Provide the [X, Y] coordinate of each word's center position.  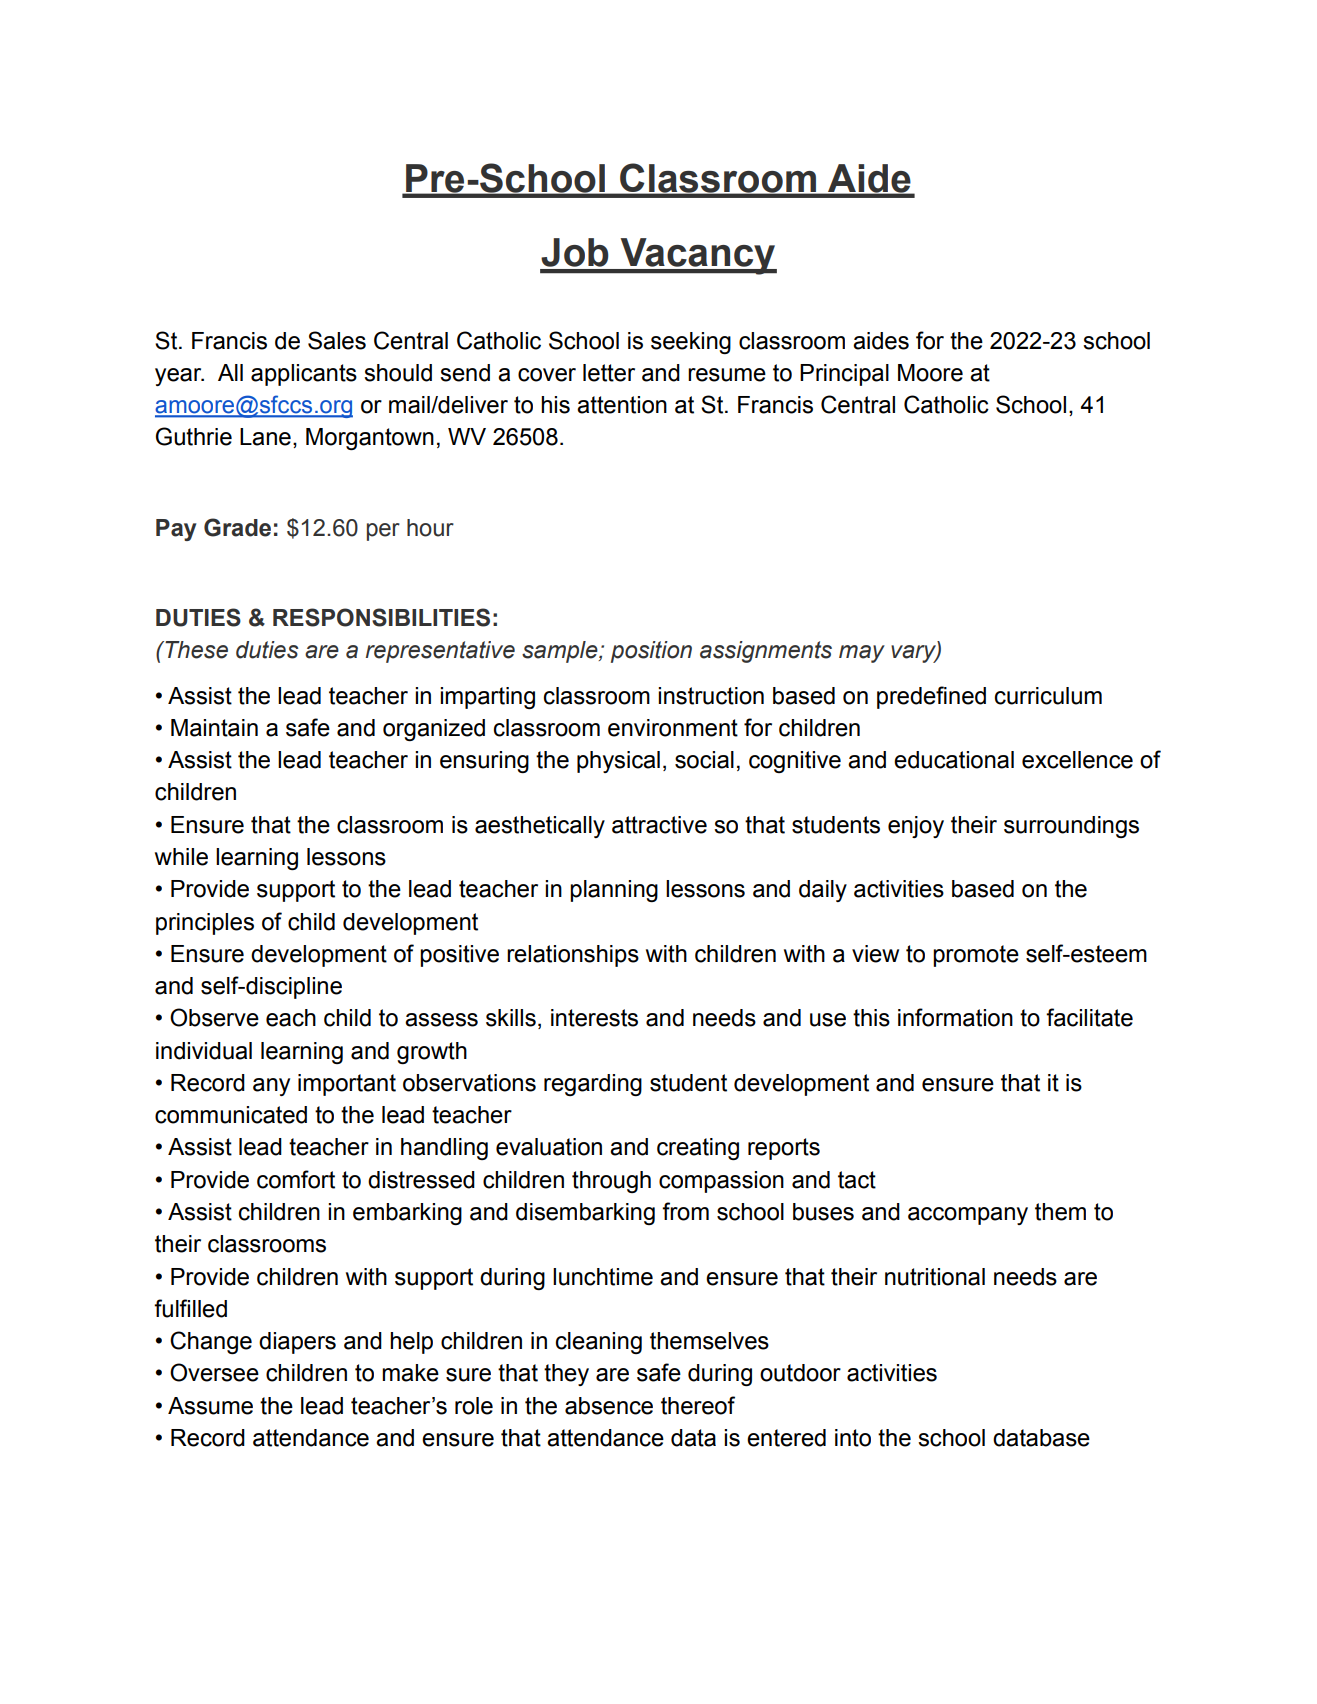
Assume [210, 1406]
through [611, 1182]
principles [205, 924]
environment [673, 728]
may [862, 654]
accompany [968, 1216]
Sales [337, 340]
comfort [296, 1179]
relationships [573, 956]
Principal [844, 375]
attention [622, 405]
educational [954, 760]
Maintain [214, 728]
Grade [237, 527]
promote [976, 956]
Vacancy [697, 256]
